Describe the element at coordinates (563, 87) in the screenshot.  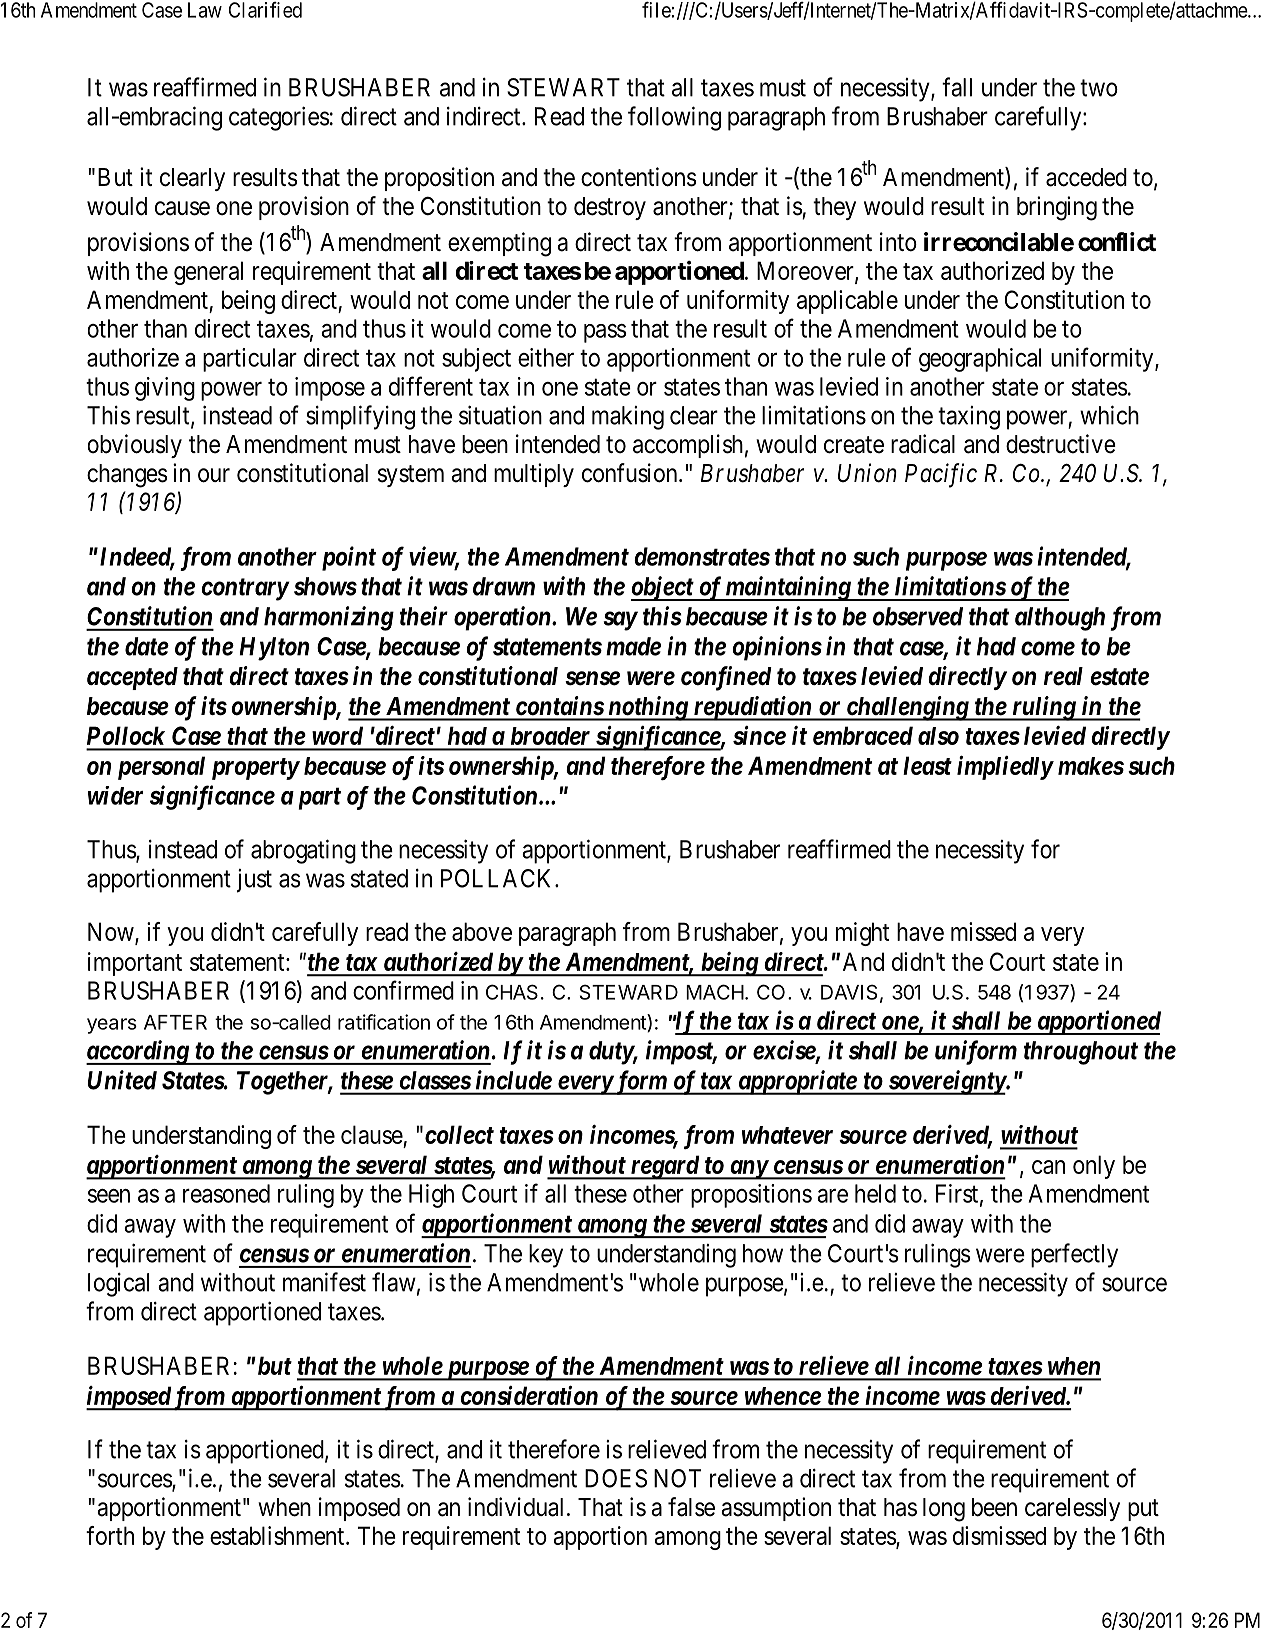
I see `STEWART` at that location.
